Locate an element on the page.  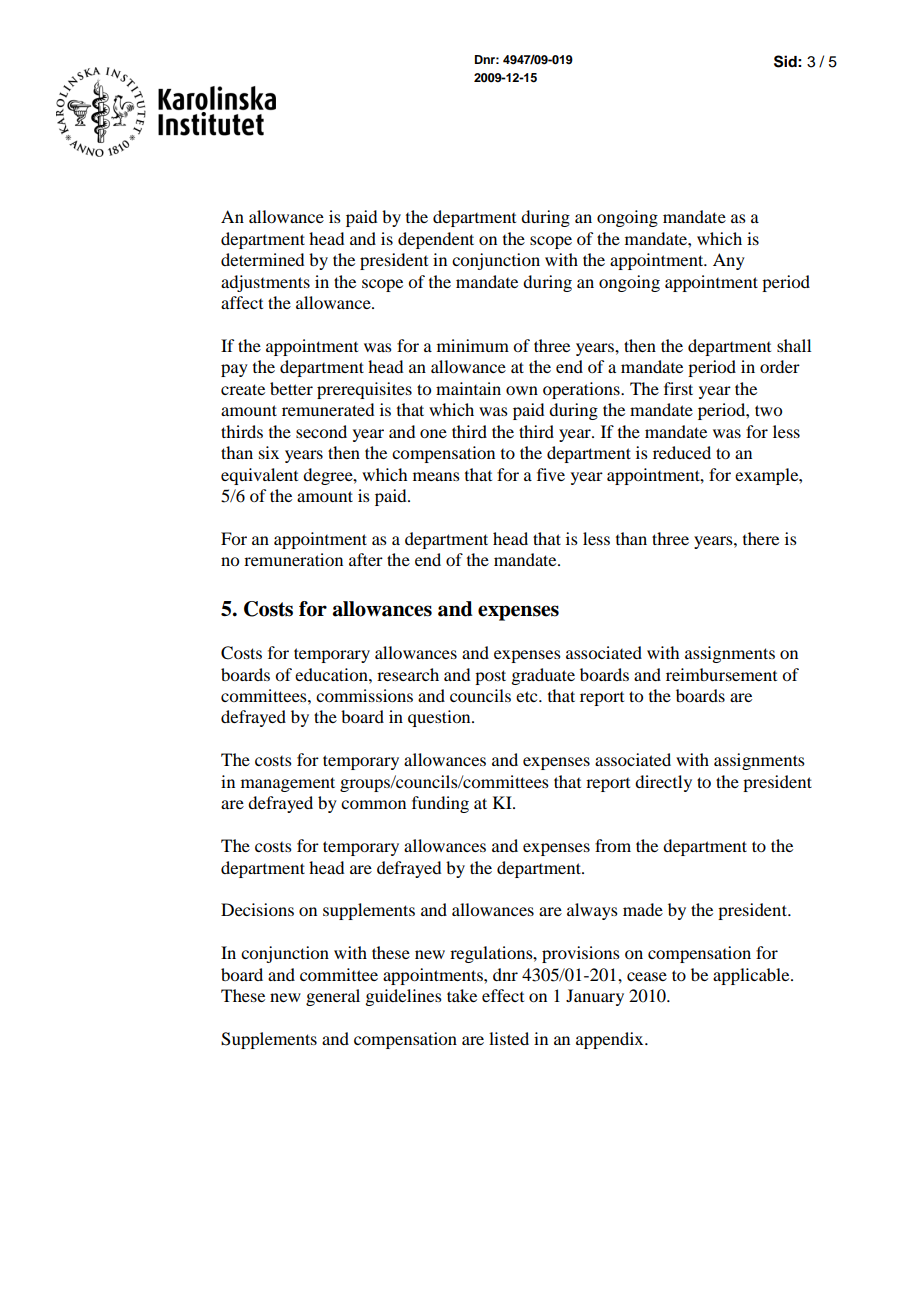
determined is located at coordinates (262, 259).
